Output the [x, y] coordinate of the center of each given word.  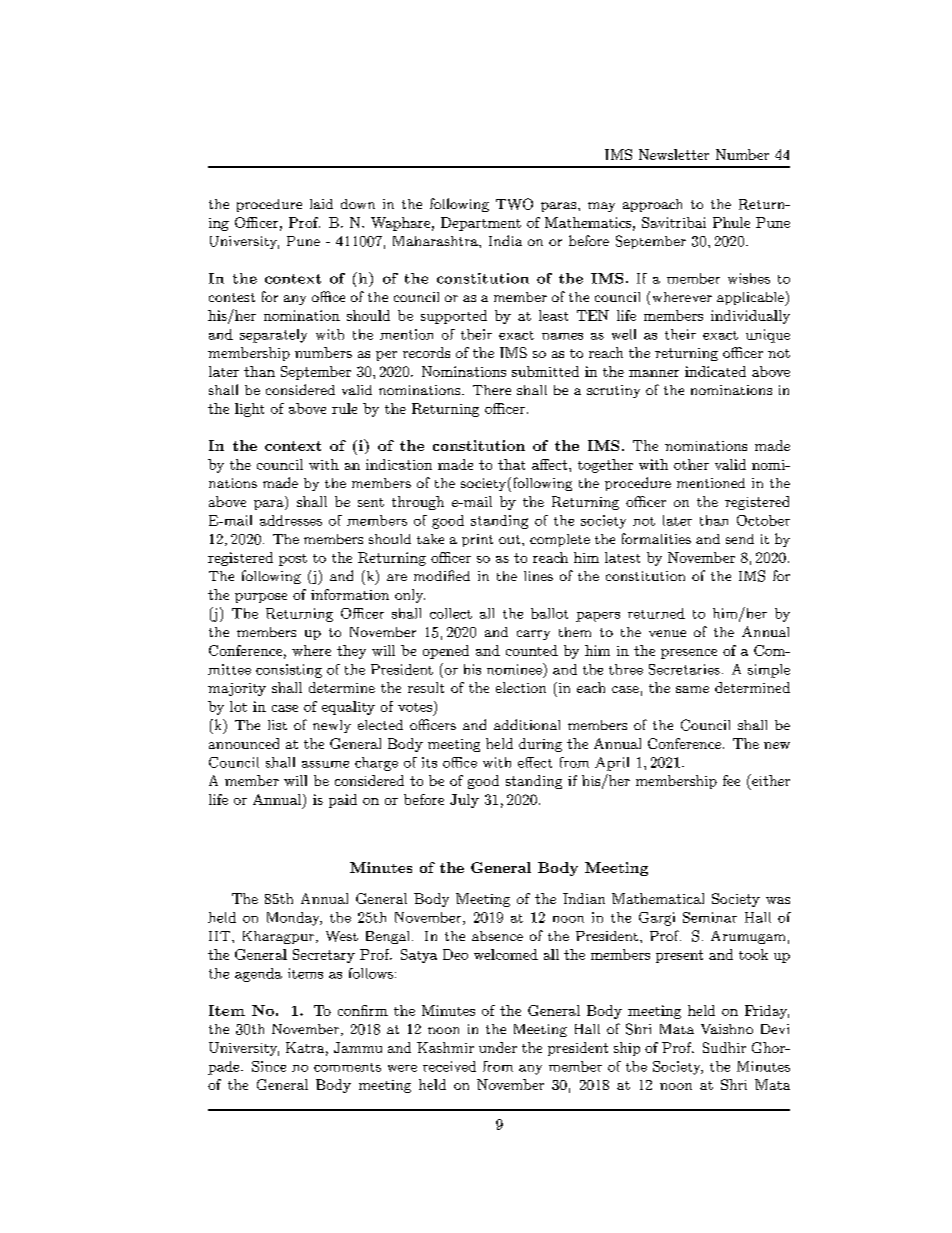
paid [343, 801]
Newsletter [674, 154]
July [464, 801]
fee [731, 780]
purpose [261, 598]
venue [667, 633]
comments [347, 1067]
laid [321, 204]
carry [533, 635]
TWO [514, 204]
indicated [715, 371]
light [249, 410]
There [492, 390]
